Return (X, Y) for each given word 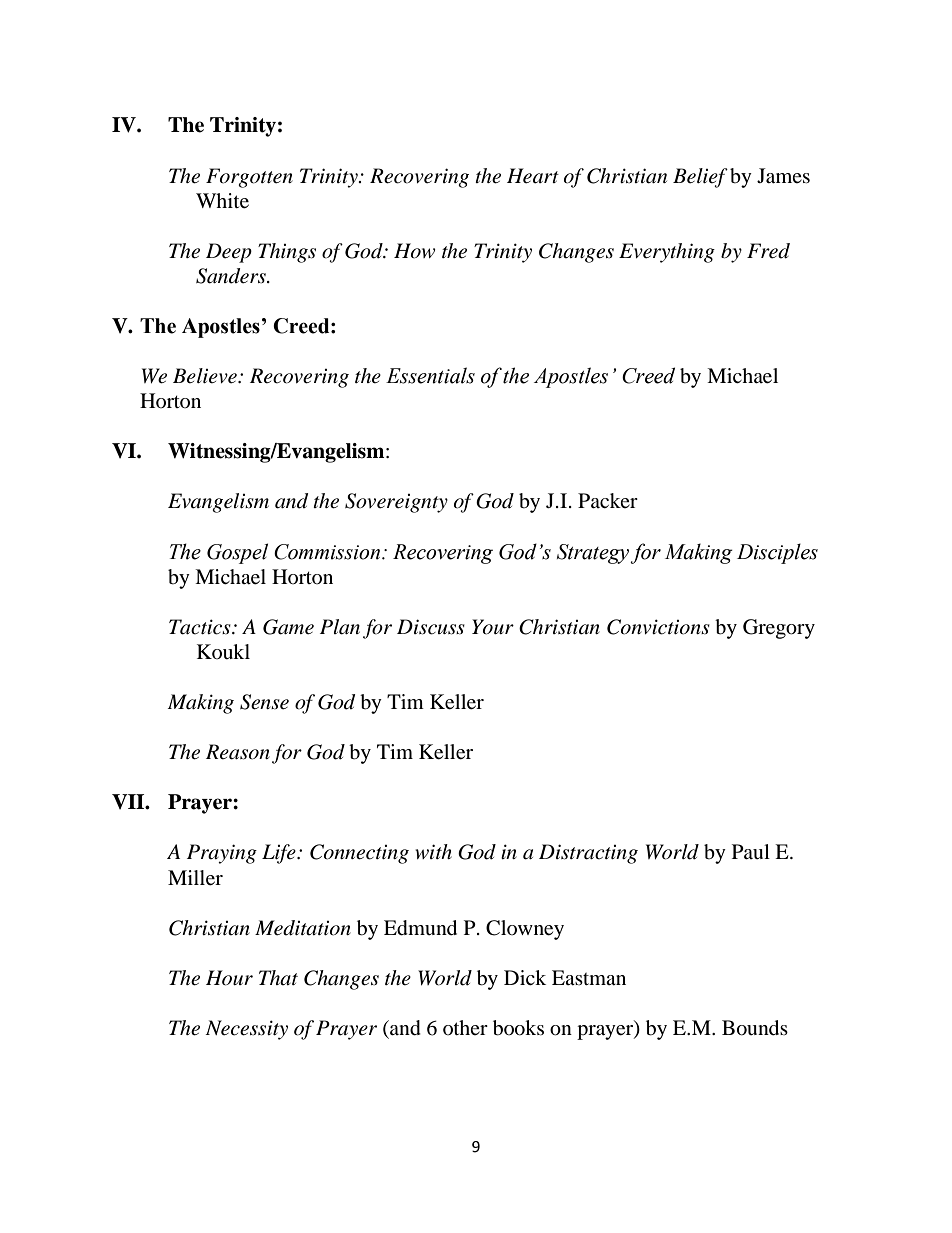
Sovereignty (396, 503)
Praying (222, 854)
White (222, 201)
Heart (533, 176)
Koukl (223, 651)
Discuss (431, 627)
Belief (700, 178)
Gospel (237, 553)
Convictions (658, 627)
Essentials (430, 375)
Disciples (777, 553)
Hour (229, 978)
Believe (206, 376)
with (433, 851)
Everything (667, 253)
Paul (751, 851)
